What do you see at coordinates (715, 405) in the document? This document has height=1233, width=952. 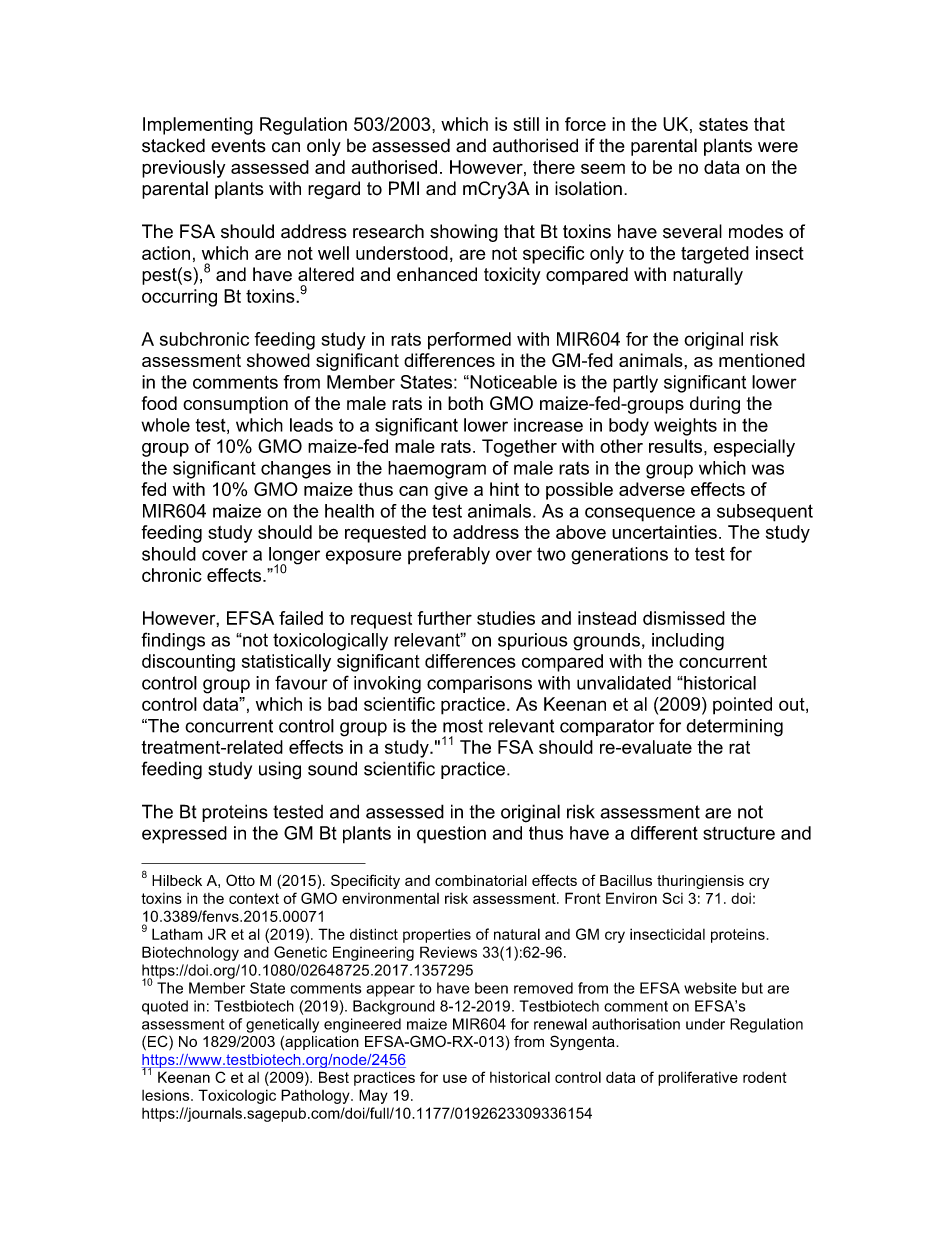 I see `during` at bounding box center [715, 405].
